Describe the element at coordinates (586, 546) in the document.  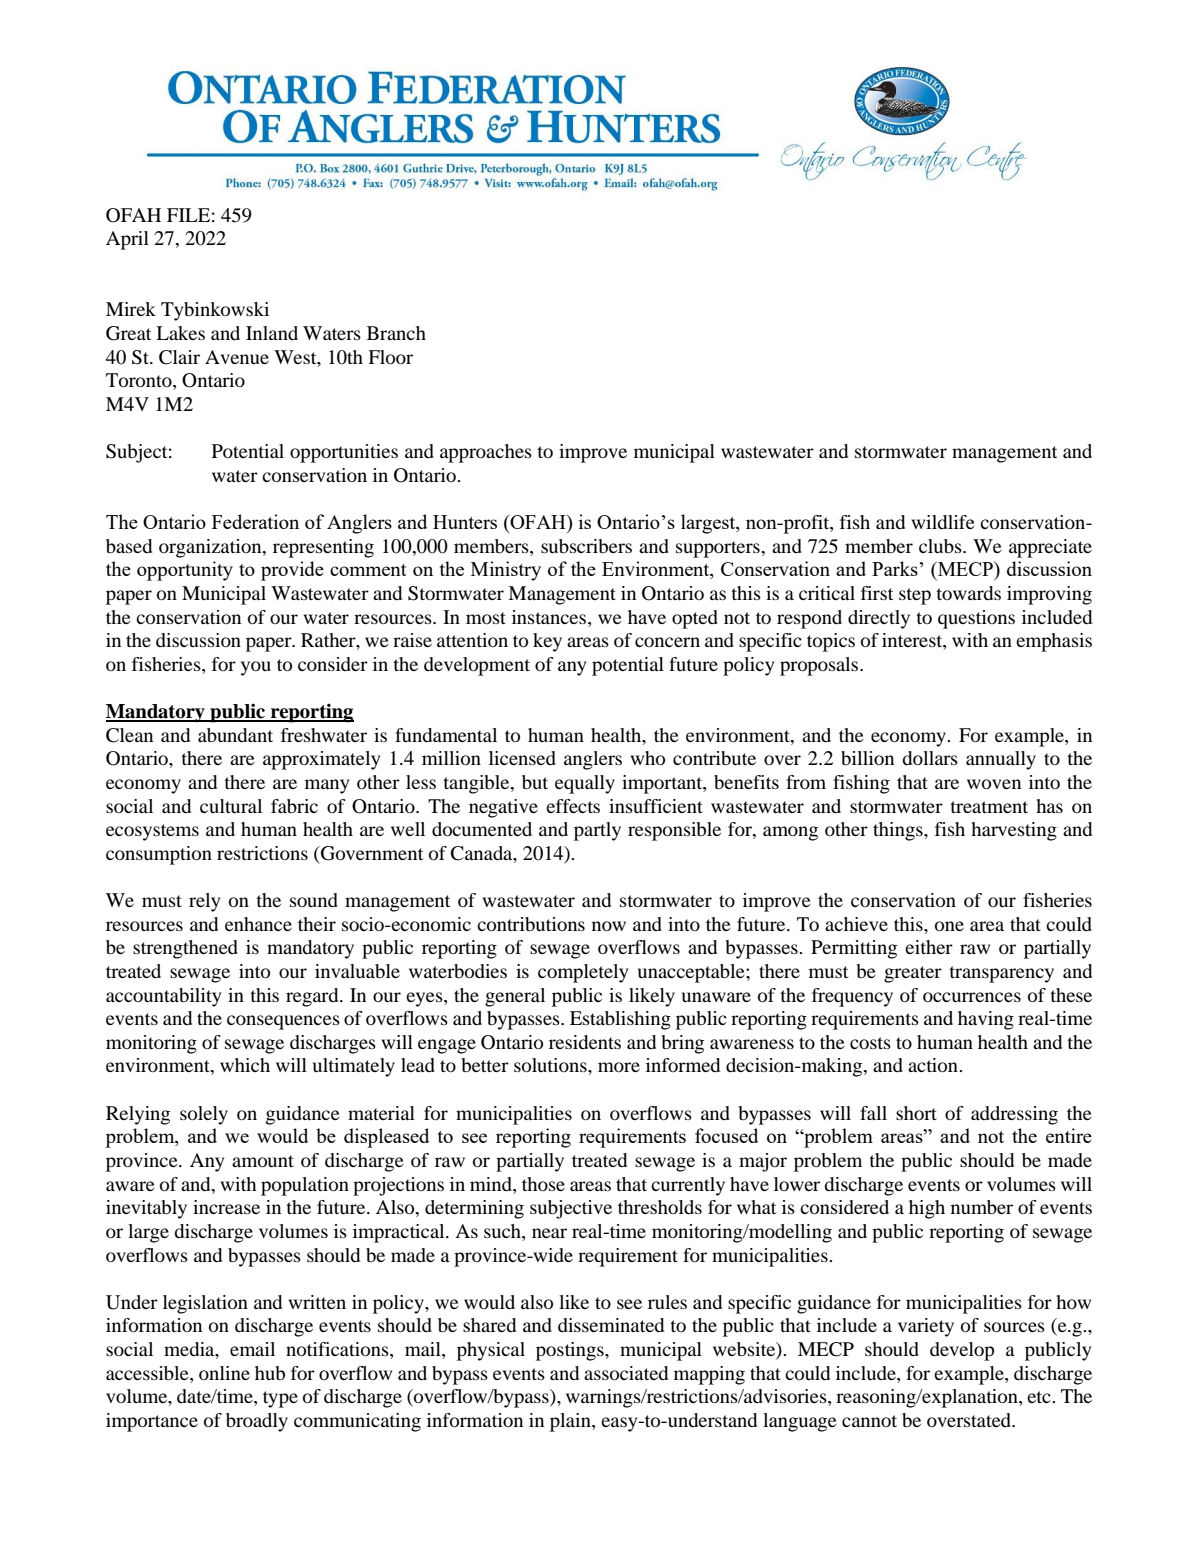
I see `subscribers` at that location.
